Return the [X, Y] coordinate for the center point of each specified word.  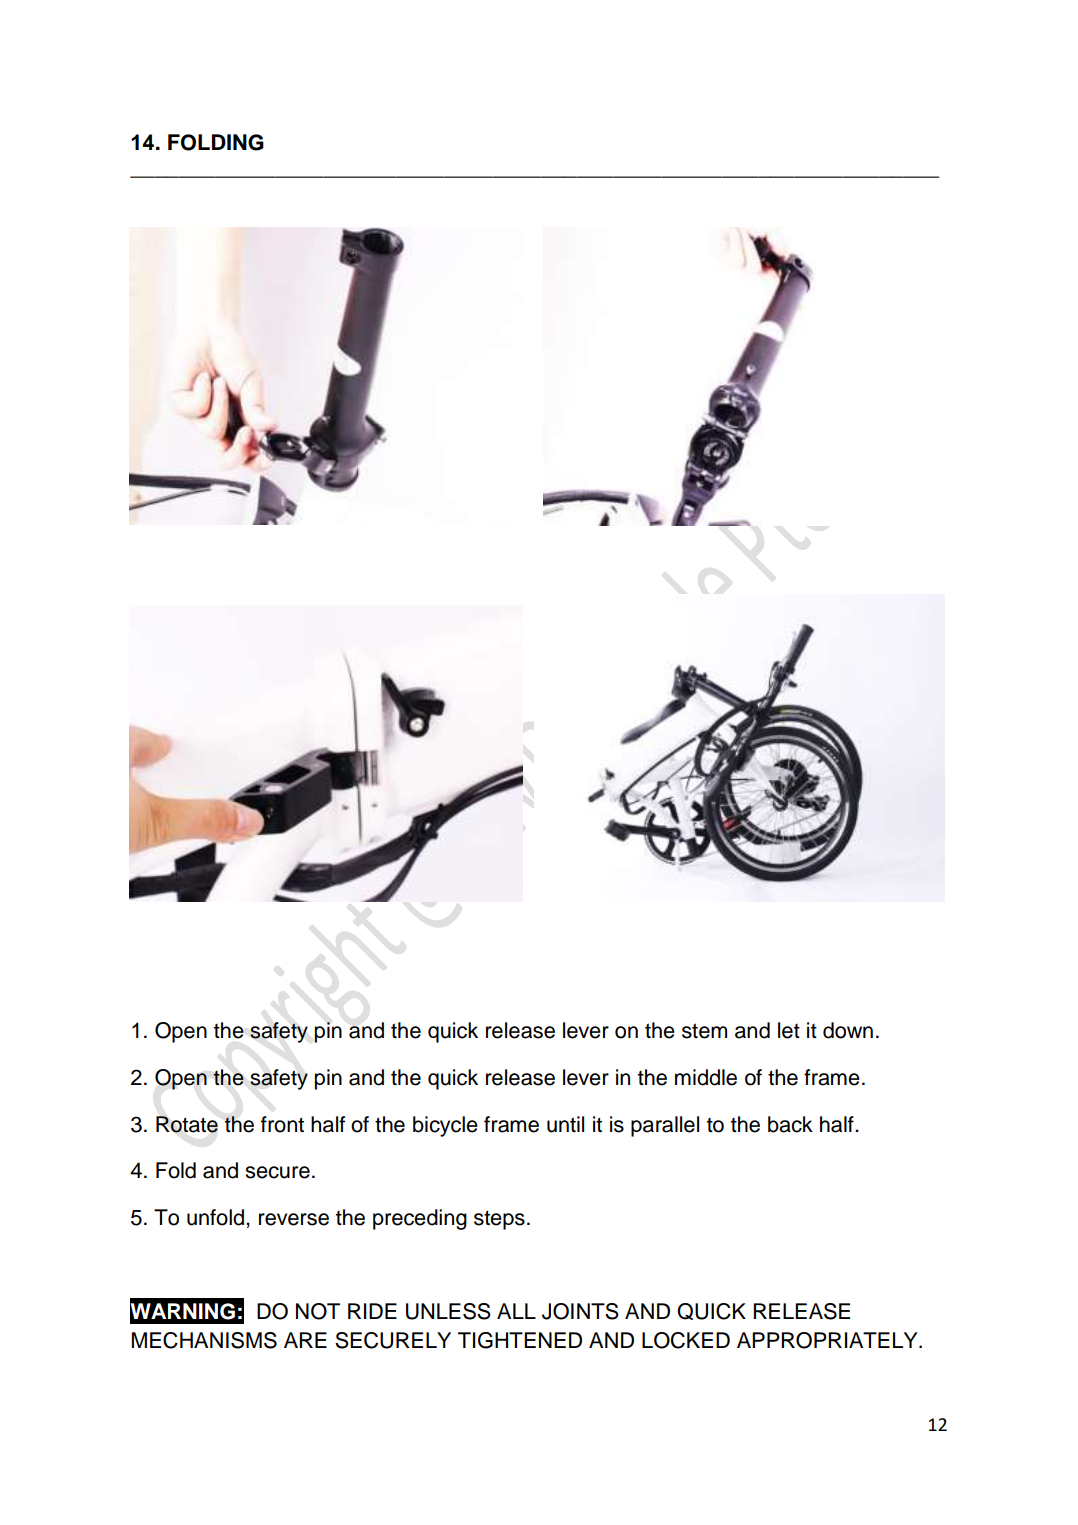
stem [704, 1031]
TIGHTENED [520, 1340]
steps [499, 1220]
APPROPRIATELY [828, 1340]
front [282, 1124]
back [790, 1124]
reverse [294, 1219]
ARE [305, 1340]
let [789, 1030]
